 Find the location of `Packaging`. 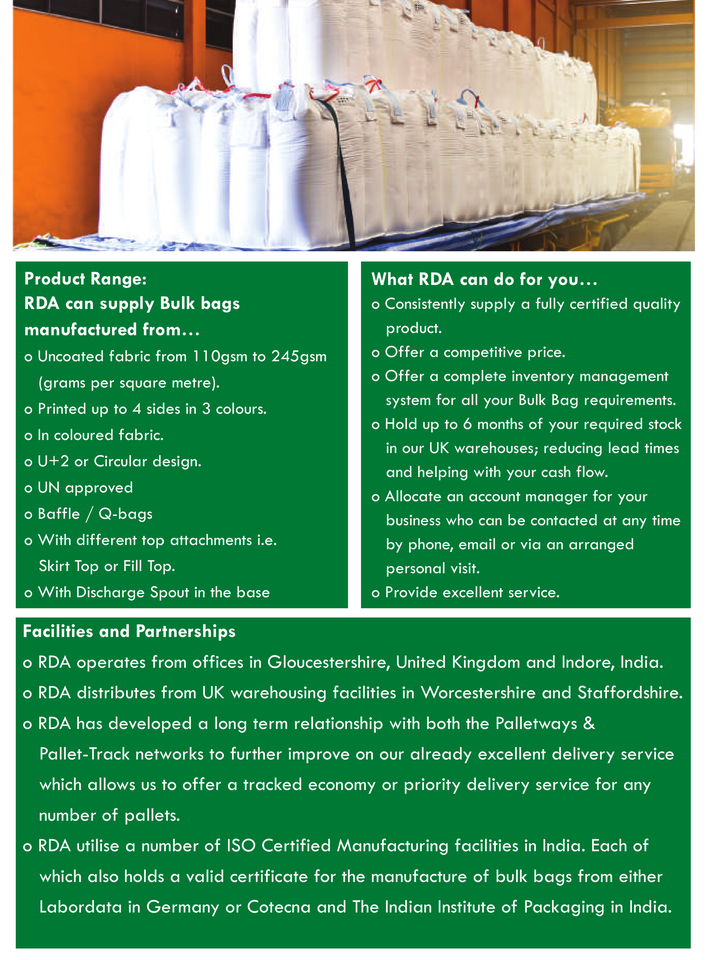

Packaging is located at coordinates (564, 908).
